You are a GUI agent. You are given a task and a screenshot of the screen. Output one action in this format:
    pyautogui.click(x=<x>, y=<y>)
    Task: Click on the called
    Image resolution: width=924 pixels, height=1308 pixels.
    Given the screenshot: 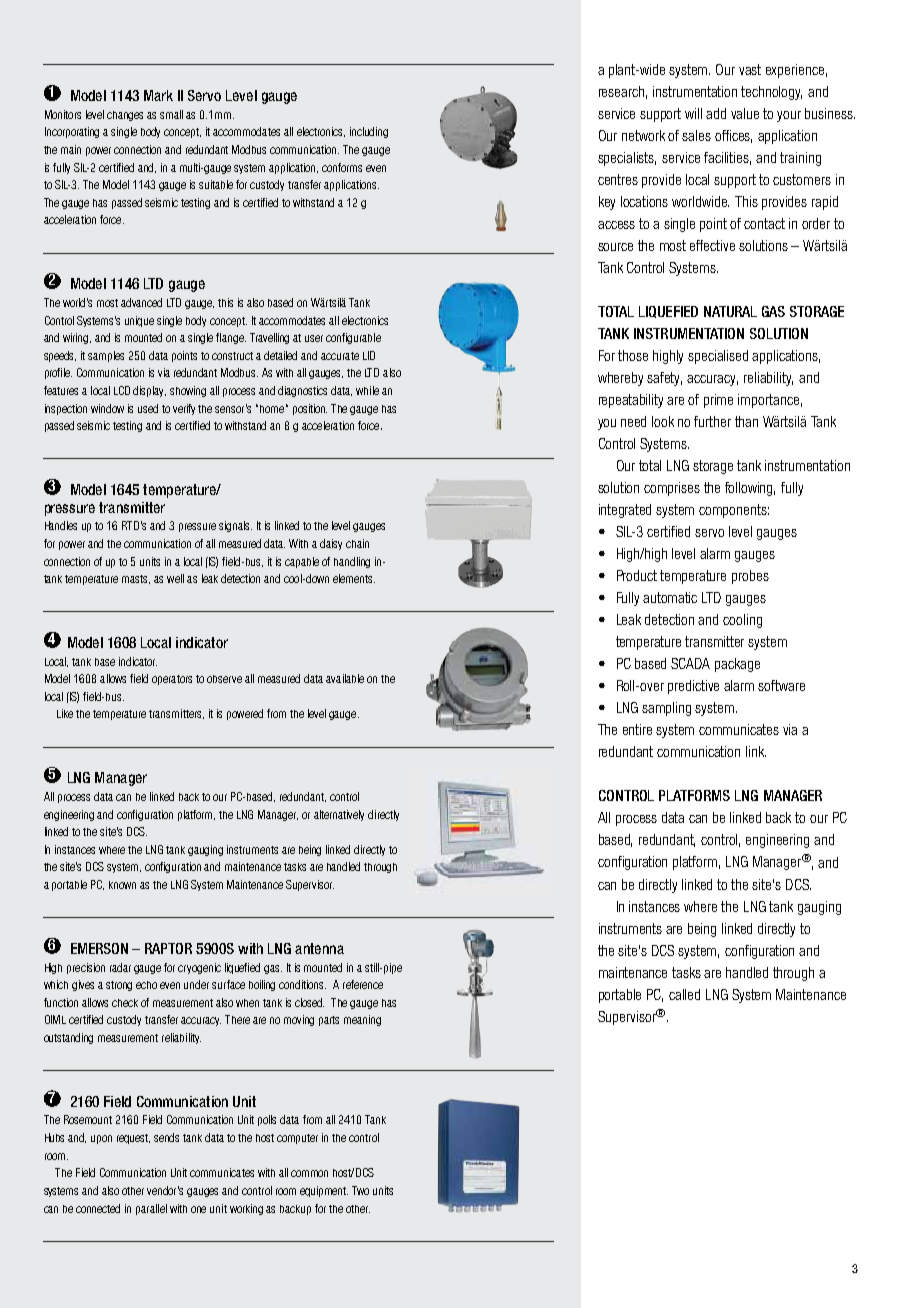 What is the action you would take?
    pyautogui.click(x=684, y=994)
